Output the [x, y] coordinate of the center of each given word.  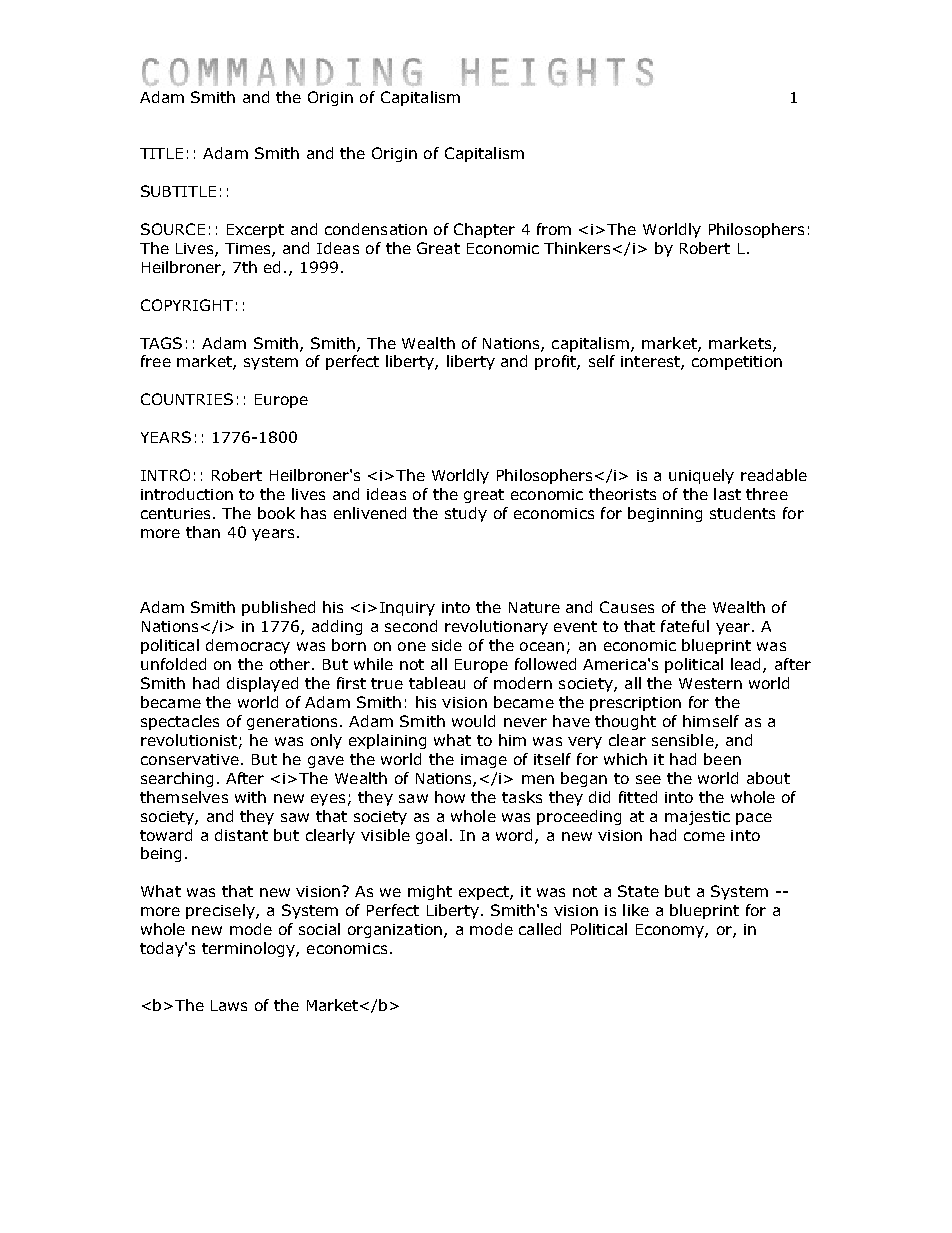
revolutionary [496, 627]
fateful [685, 626]
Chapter [484, 230]
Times [249, 250]
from [554, 229]
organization [395, 931]
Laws [229, 1005]
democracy [248, 646]
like [636, 910]
